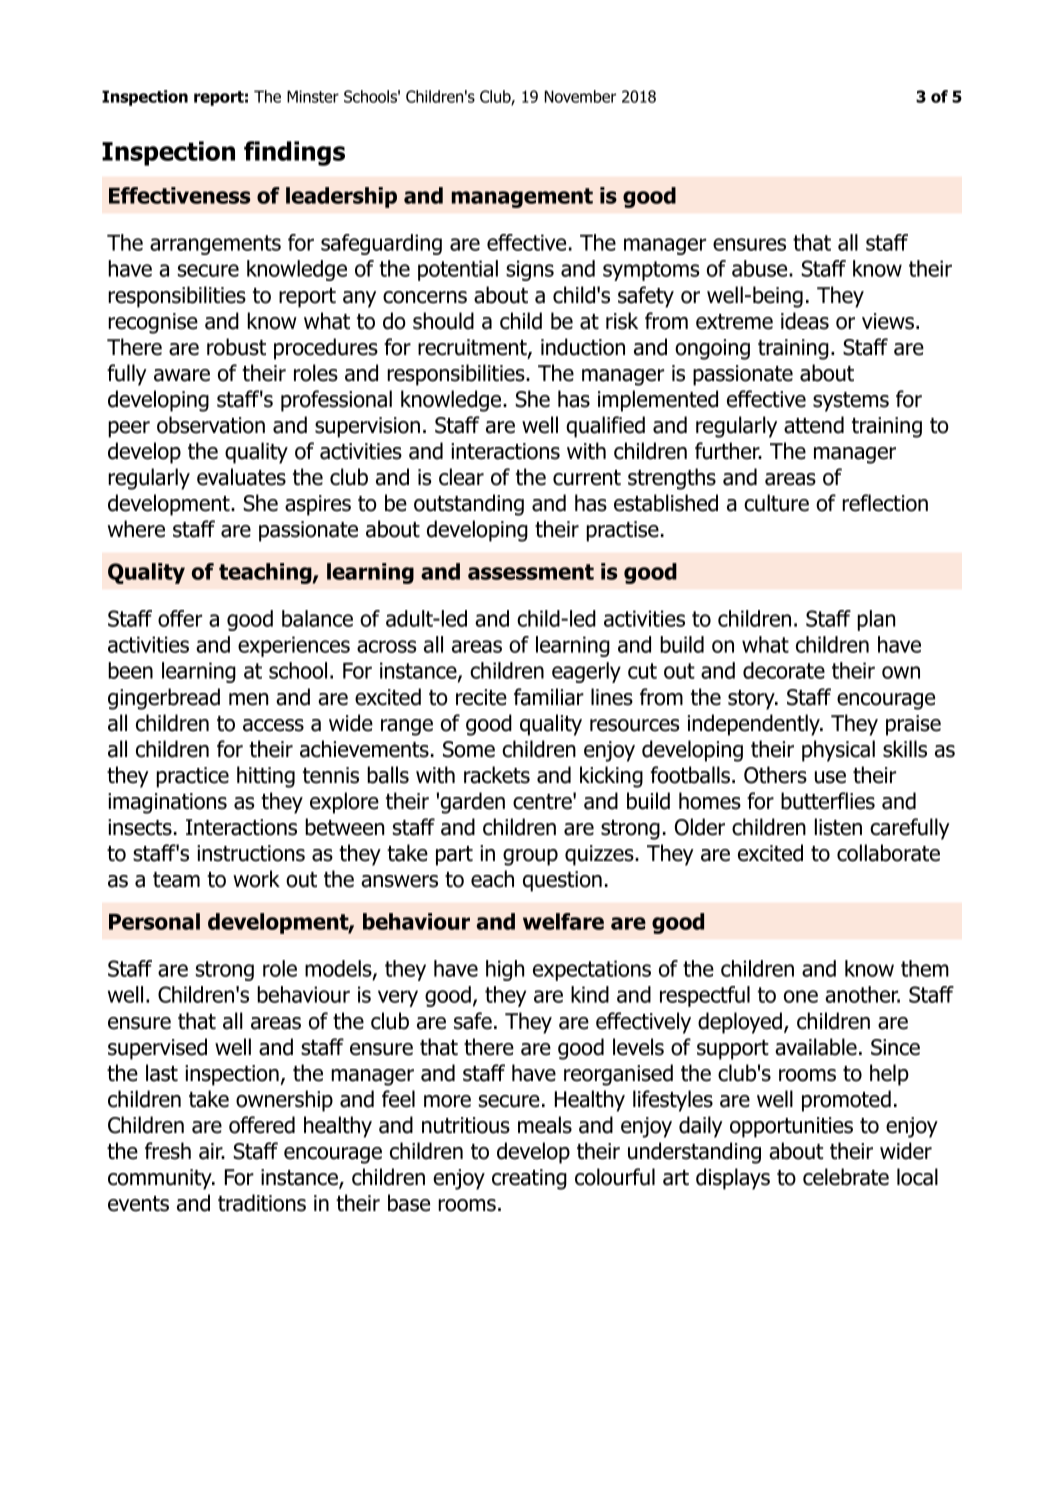 This screenshot has width=1063, height=1507. What do you see at coordinates (212, 1151) in the screenshot?
I see `air` at bounding box center [212, 1151].
